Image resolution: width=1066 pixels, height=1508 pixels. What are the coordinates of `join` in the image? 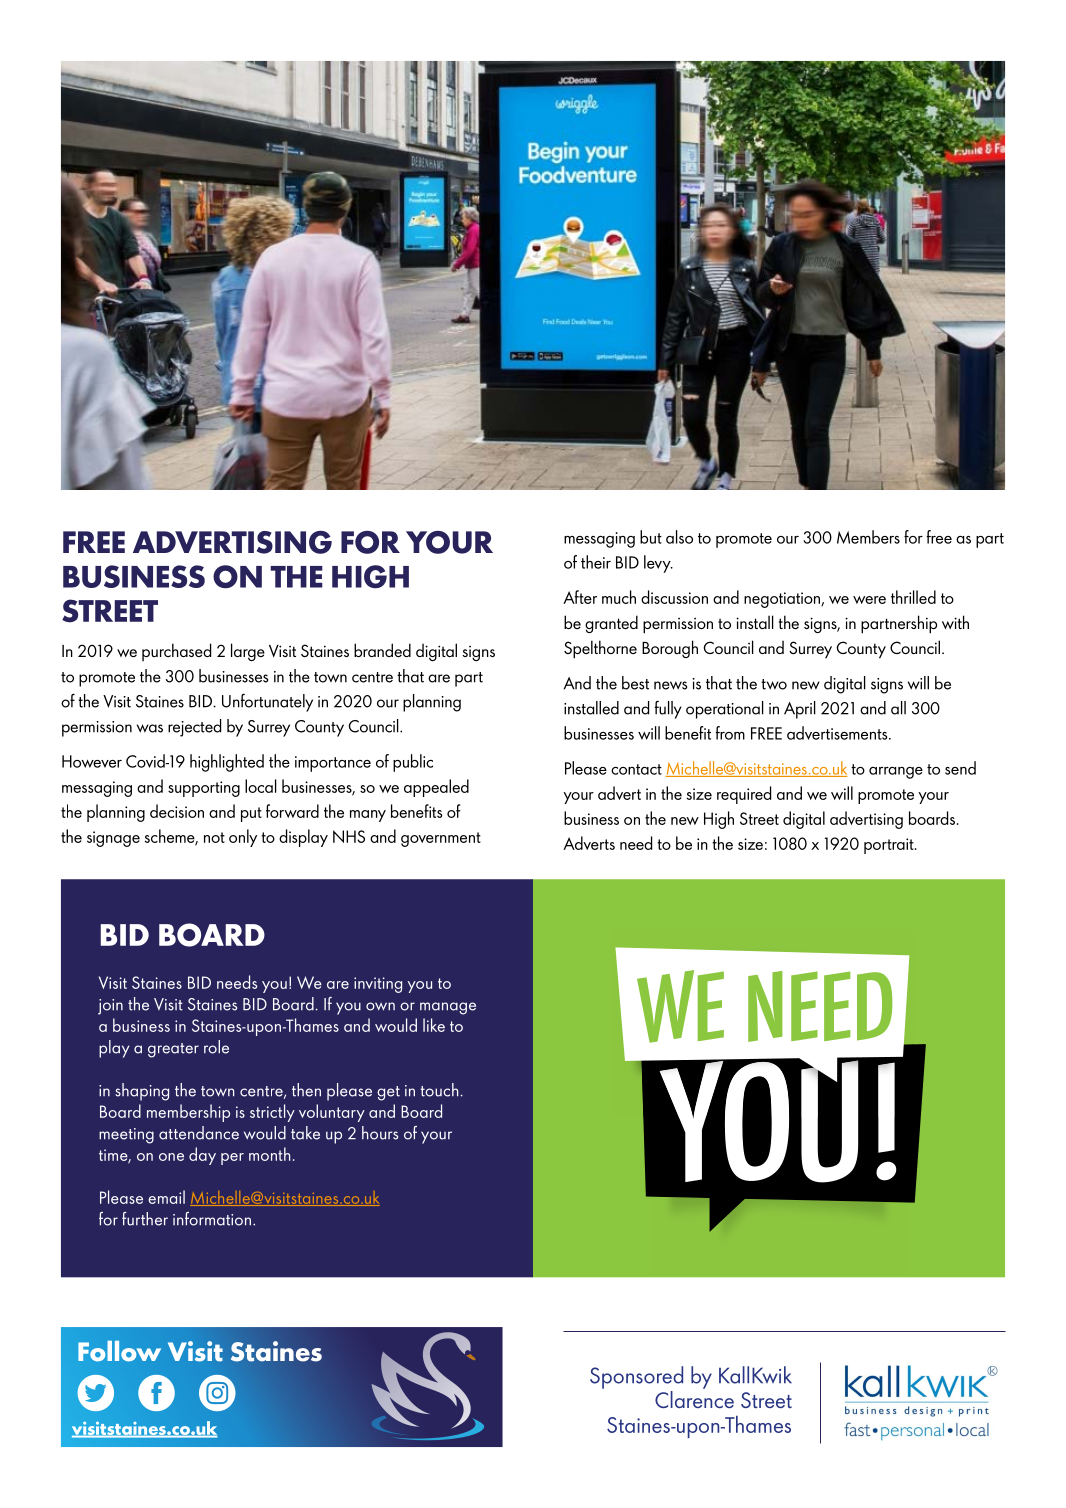 It's located at (110, 1007).
